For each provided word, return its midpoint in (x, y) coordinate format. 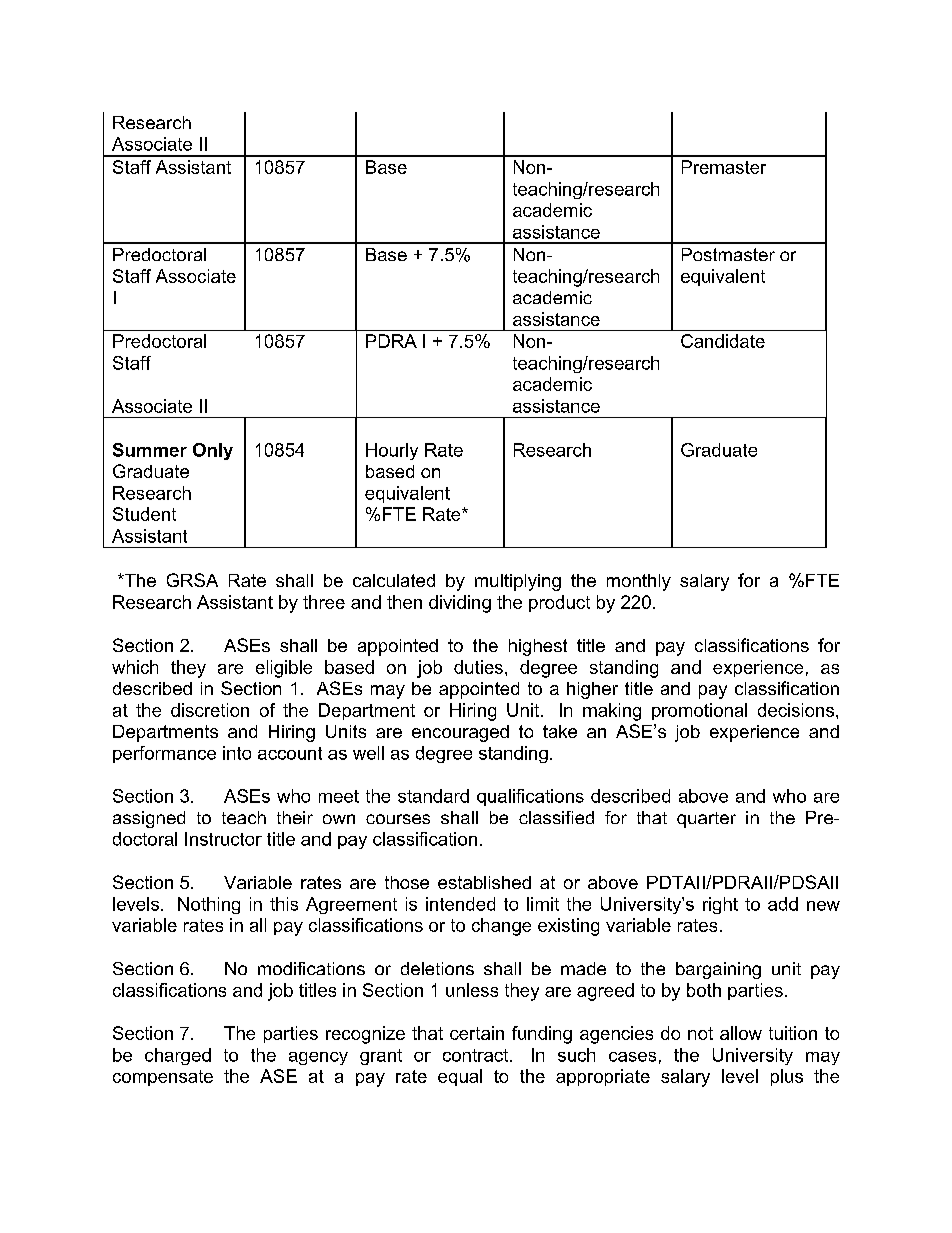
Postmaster (728, 254)
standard (433, 796)
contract (477, 1055)
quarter (706, 820)
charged (178, 1056)
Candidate (723, 341)
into (237, 753)
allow (741, 1033)
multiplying (518, 582)
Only (213, 451)
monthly (639, 582)
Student (144, 514)
